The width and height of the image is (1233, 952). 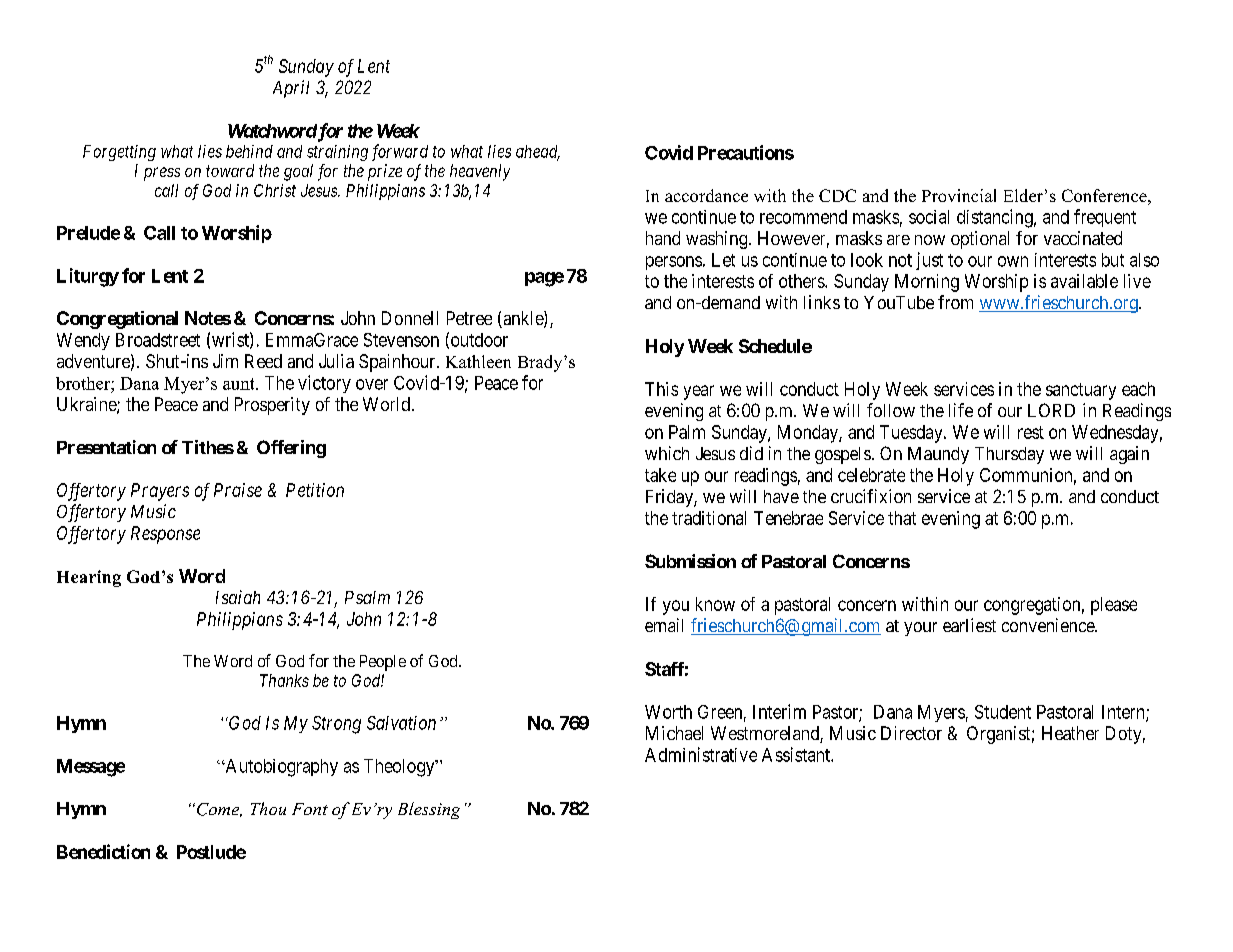 I want to click on ahead, so click(x=538, y=152).
